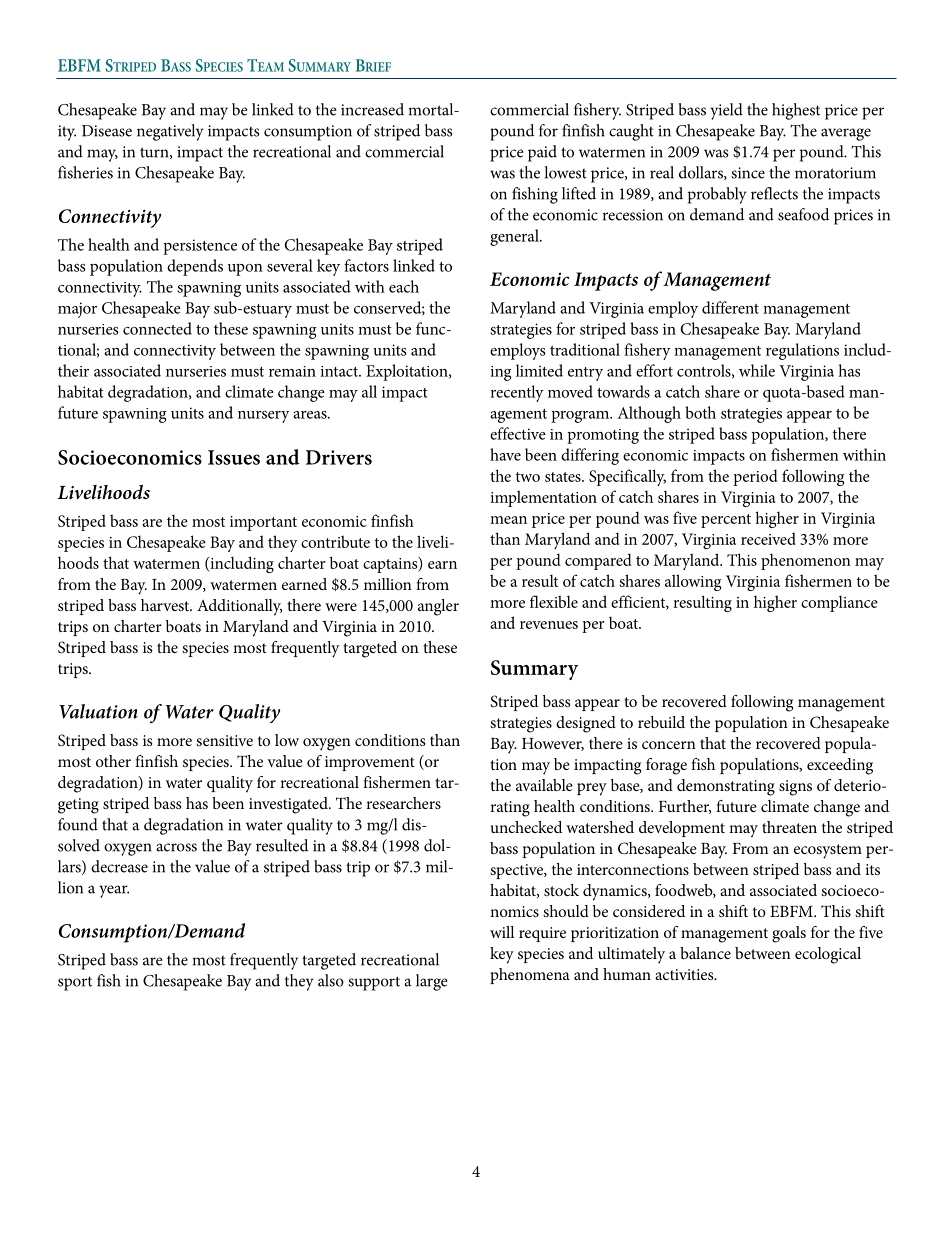 This page has width=952, height=1233. What do you see at coordinates (700, 412) in the page?
I see `both` at bounding box center [700, 412].
